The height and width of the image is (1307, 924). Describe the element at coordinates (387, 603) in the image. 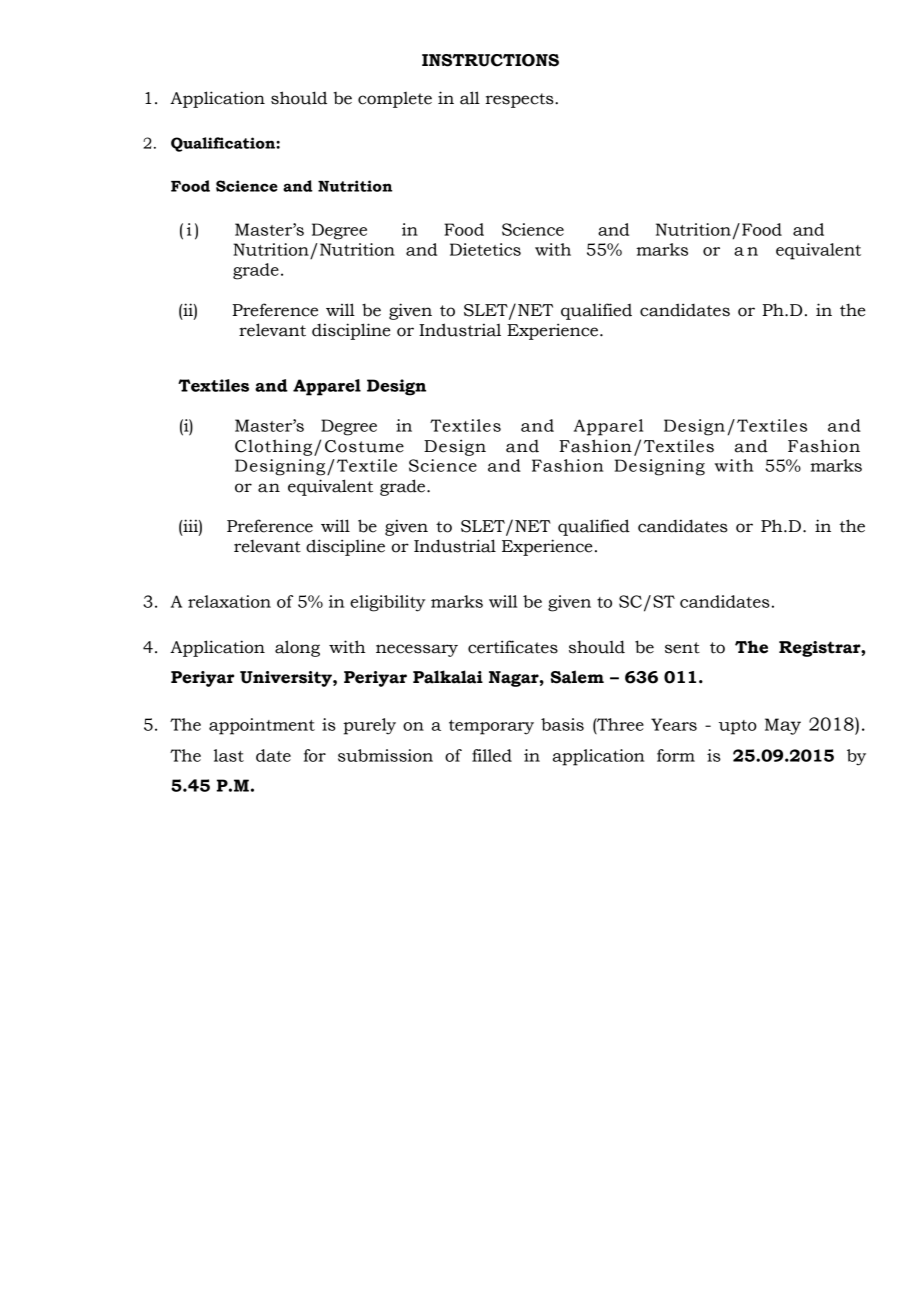

I see `eligibility` at that location.
